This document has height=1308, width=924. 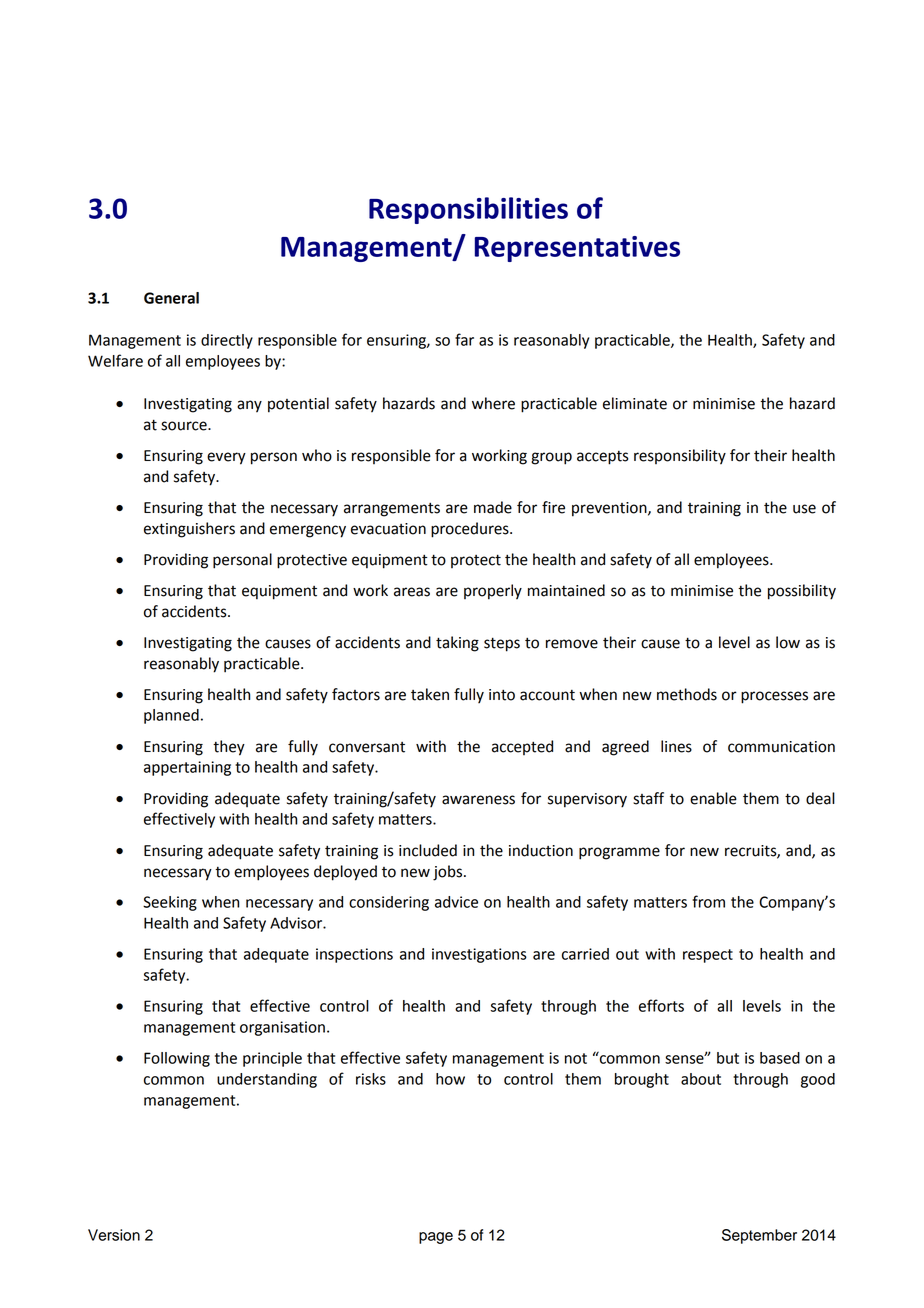 What do you see at coordinates (468, 210) in the document?
I see `Responsibilities` at bounding box center [468, 210].
